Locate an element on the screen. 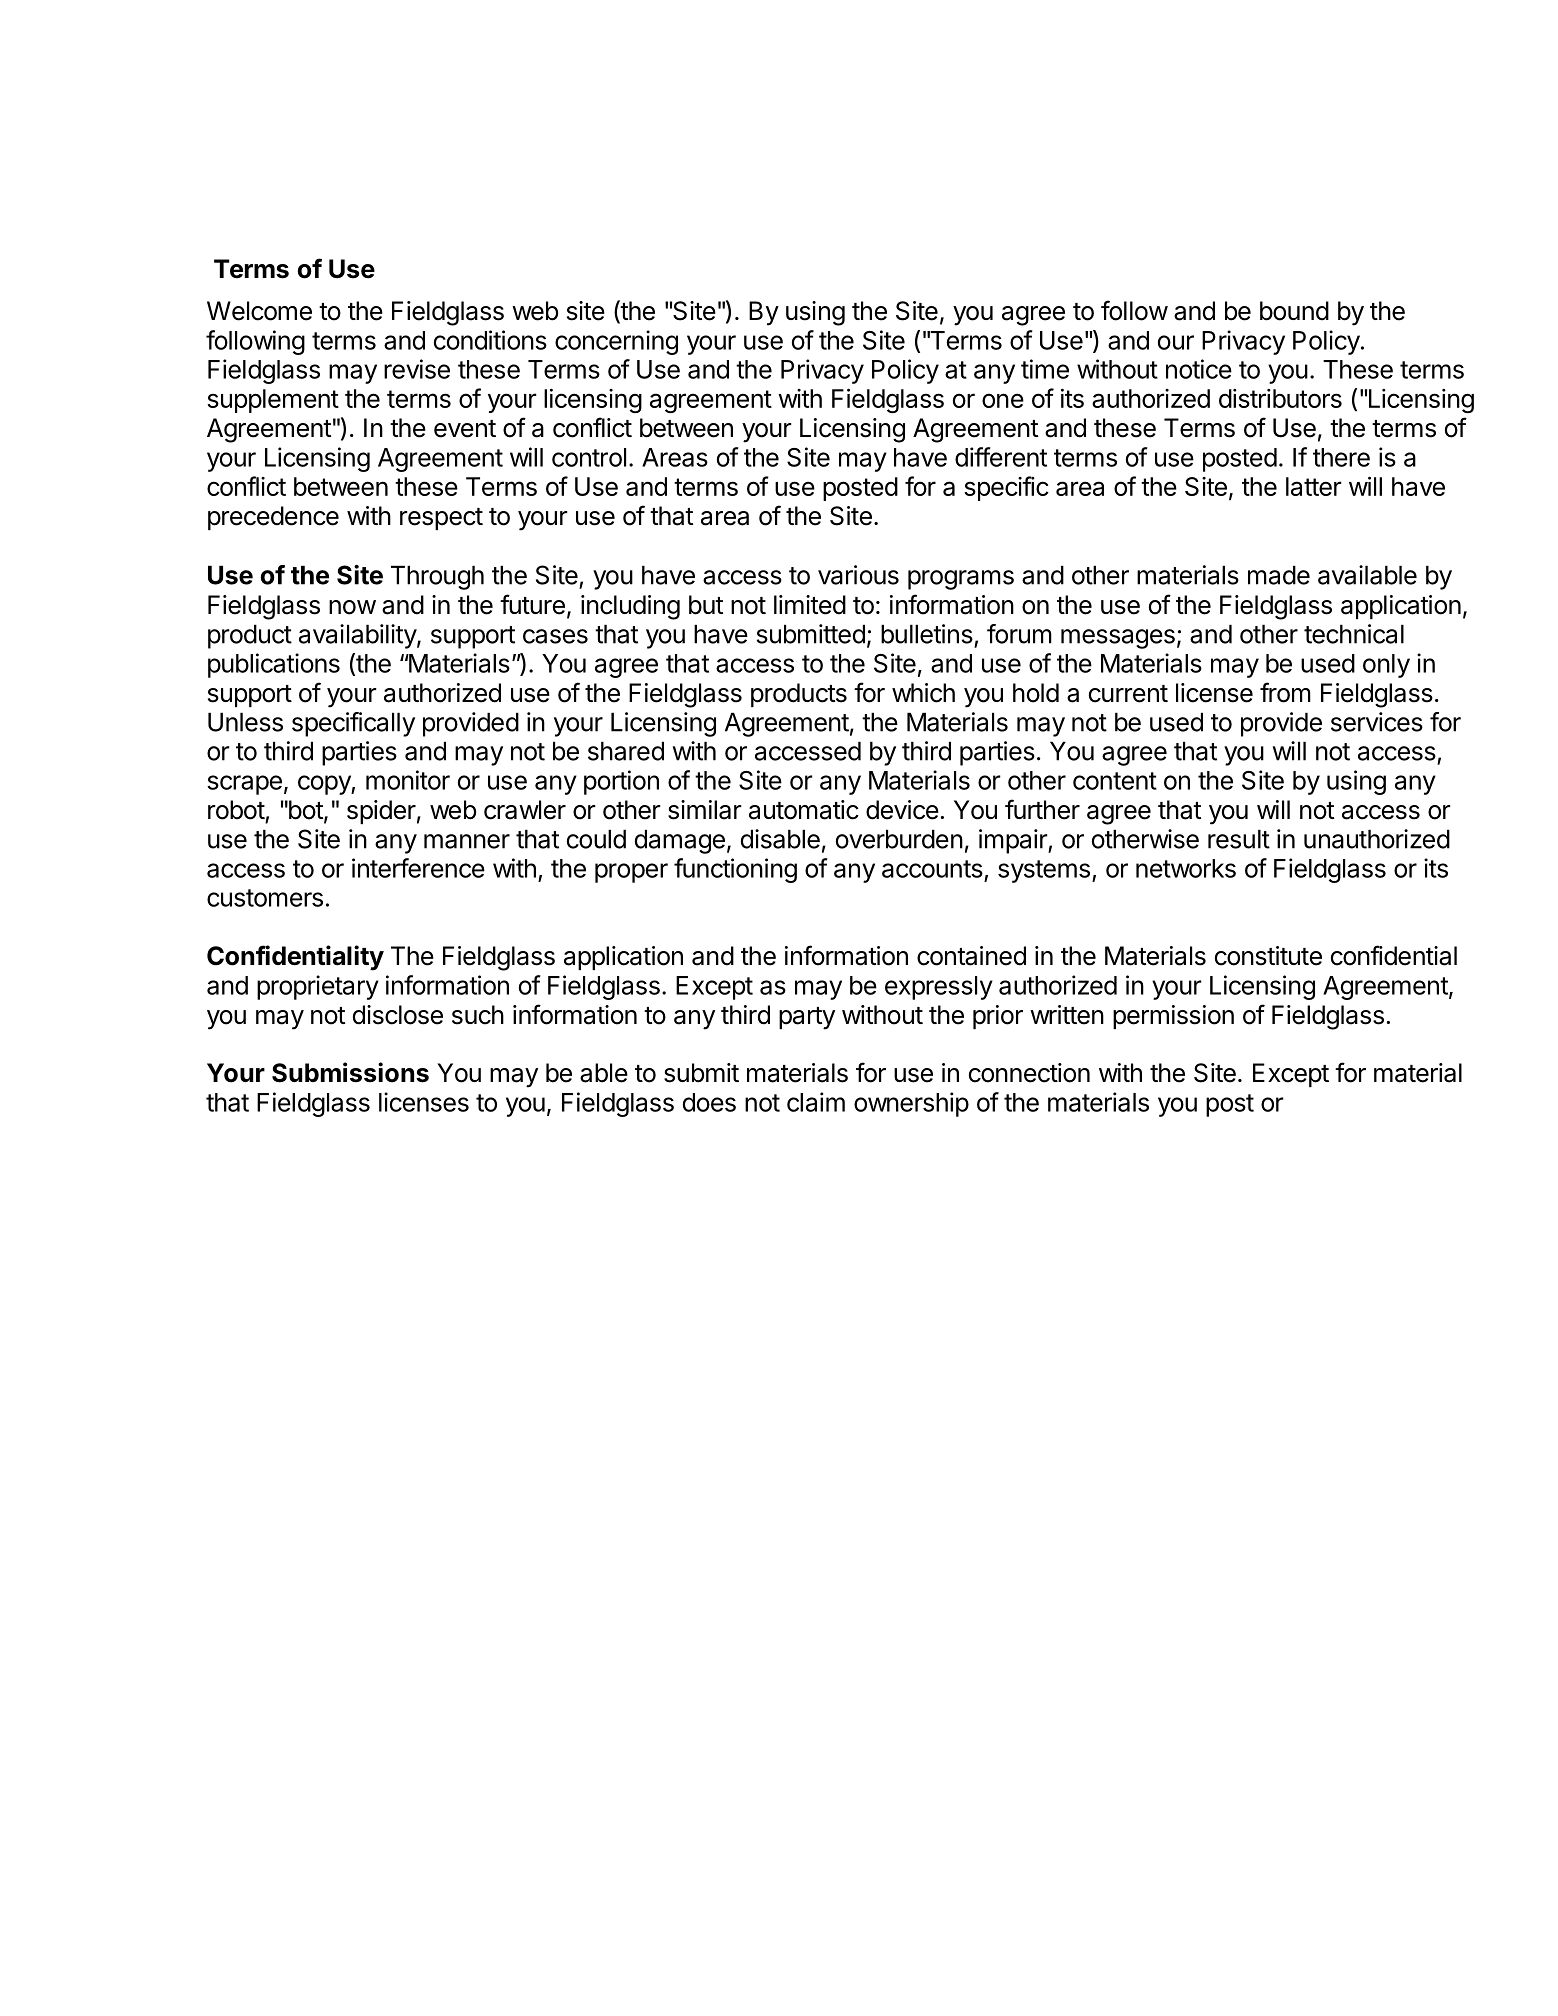  claim is located at coordinates (816, 1102).
